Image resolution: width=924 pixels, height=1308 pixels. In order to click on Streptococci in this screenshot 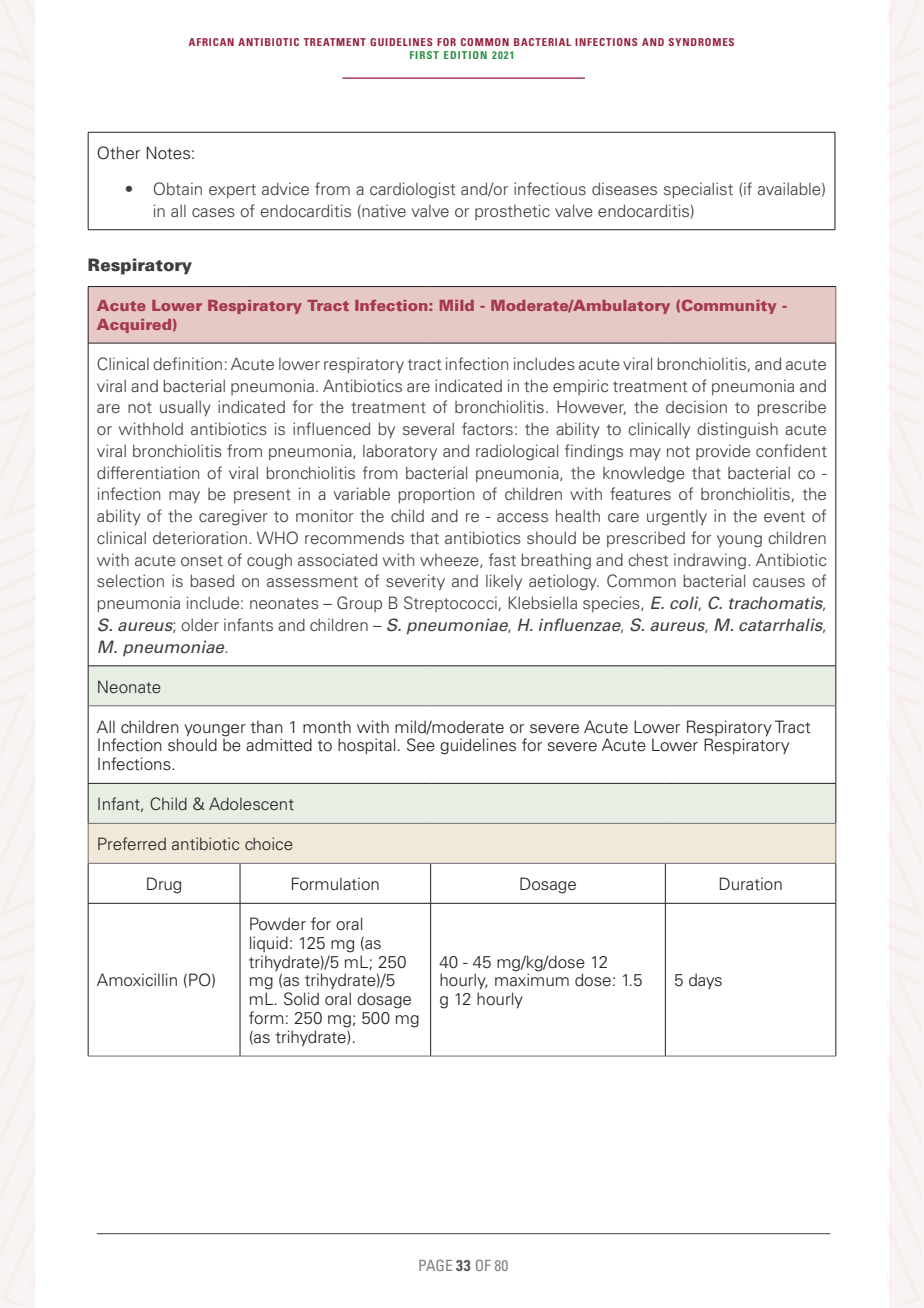, I will do `click(451, 604)`.
